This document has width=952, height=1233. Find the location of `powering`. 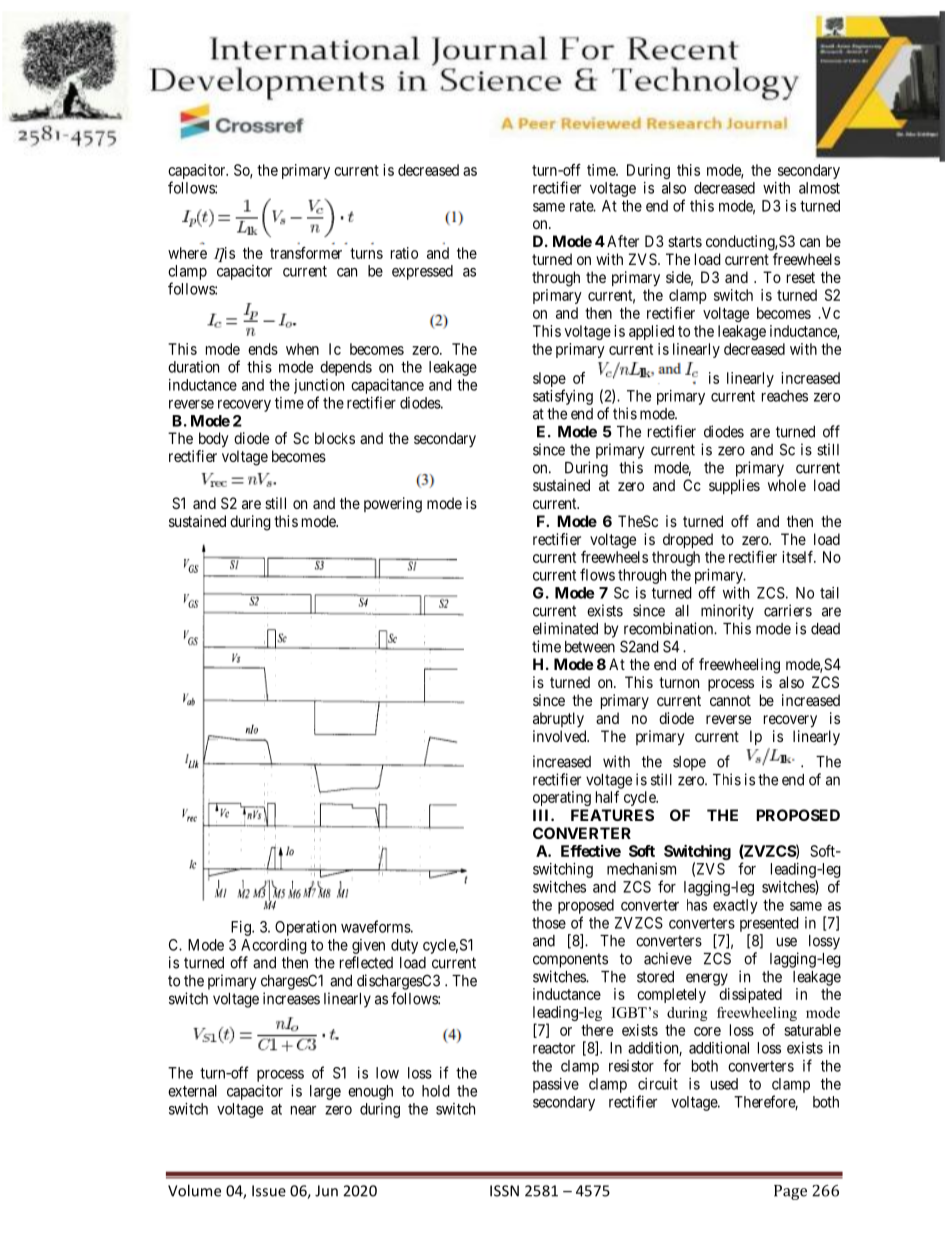

powering is located at coordinates (393, 505).
